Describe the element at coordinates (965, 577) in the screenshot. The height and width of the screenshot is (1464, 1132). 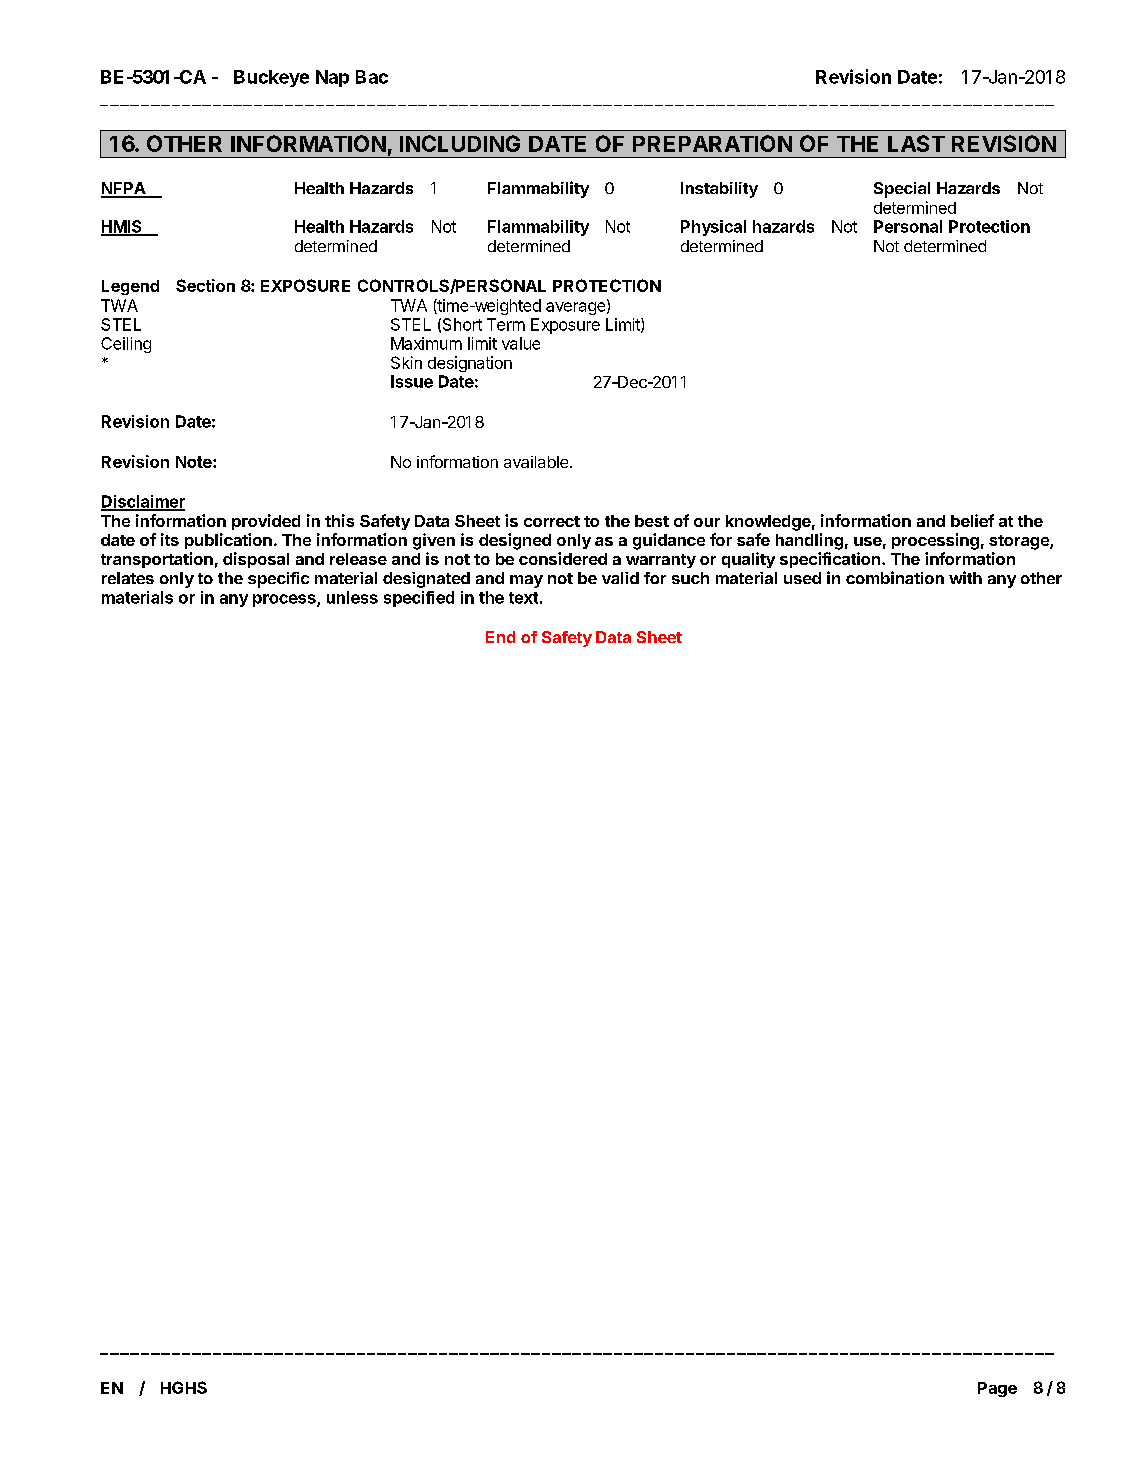
I see `with` at that location.
